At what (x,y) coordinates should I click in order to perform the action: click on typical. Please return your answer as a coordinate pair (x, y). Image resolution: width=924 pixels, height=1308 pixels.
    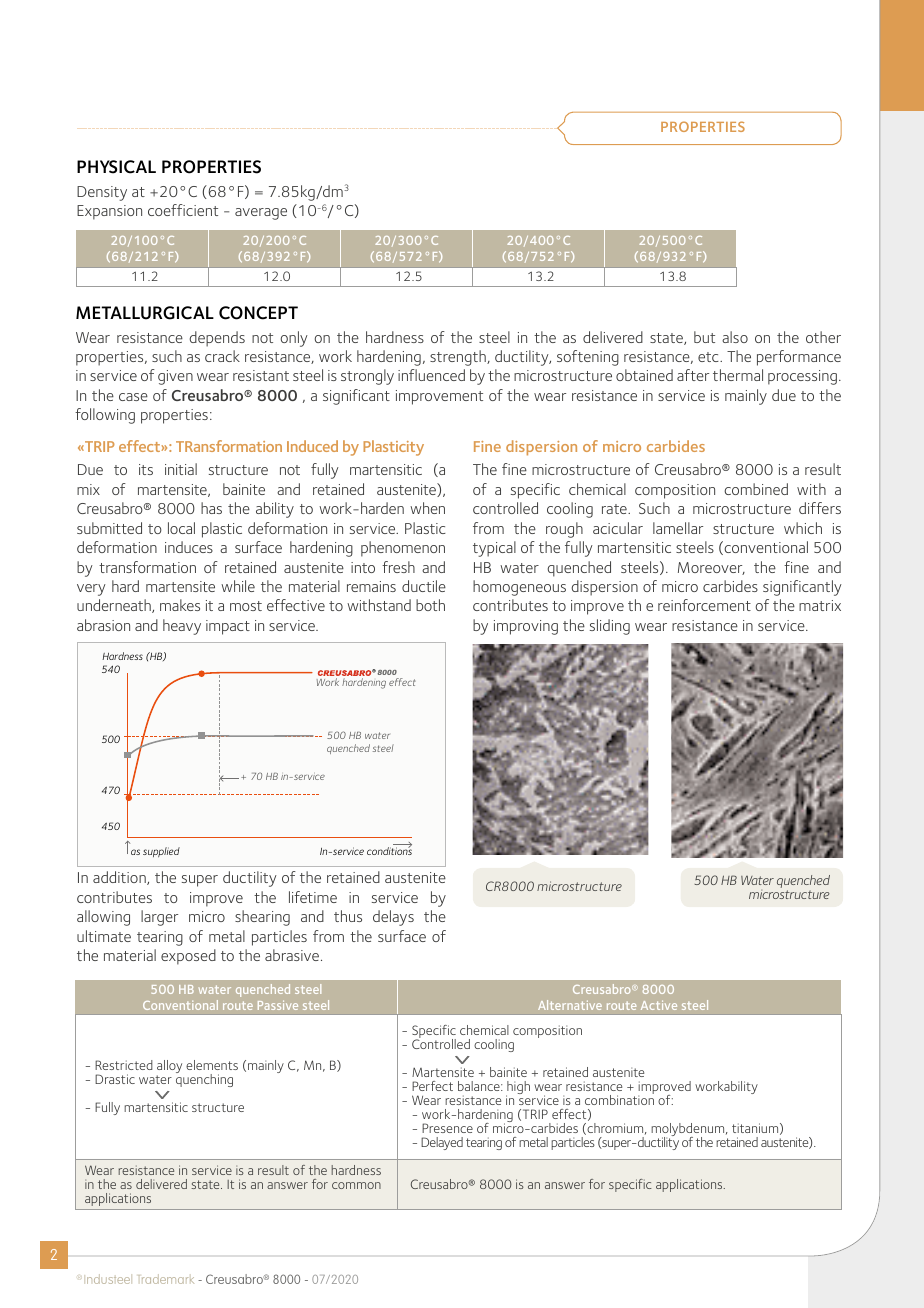
    Looking at the image, I should click on (494, 549).
